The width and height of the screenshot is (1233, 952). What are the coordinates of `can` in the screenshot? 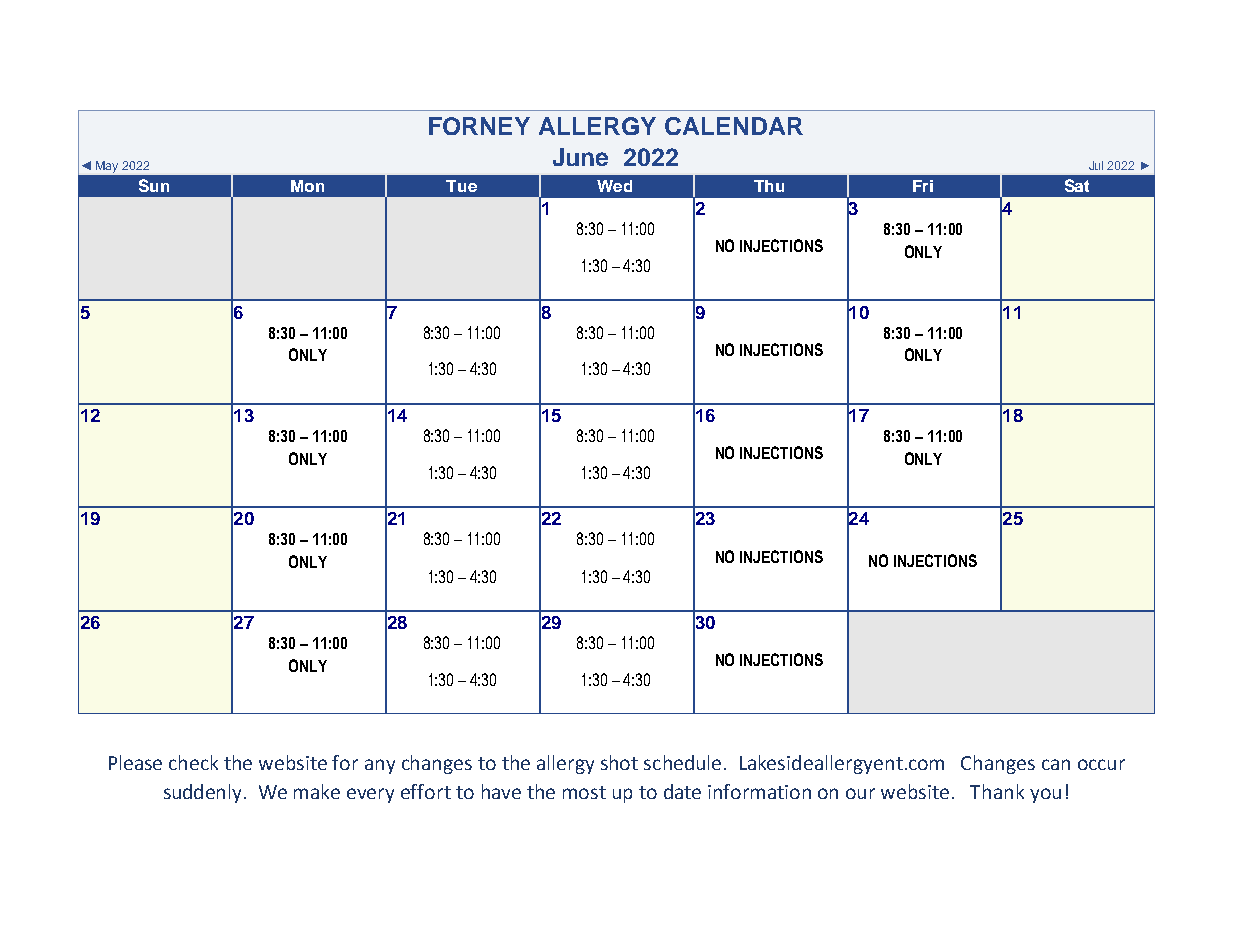 It's located at (1056, 764).
